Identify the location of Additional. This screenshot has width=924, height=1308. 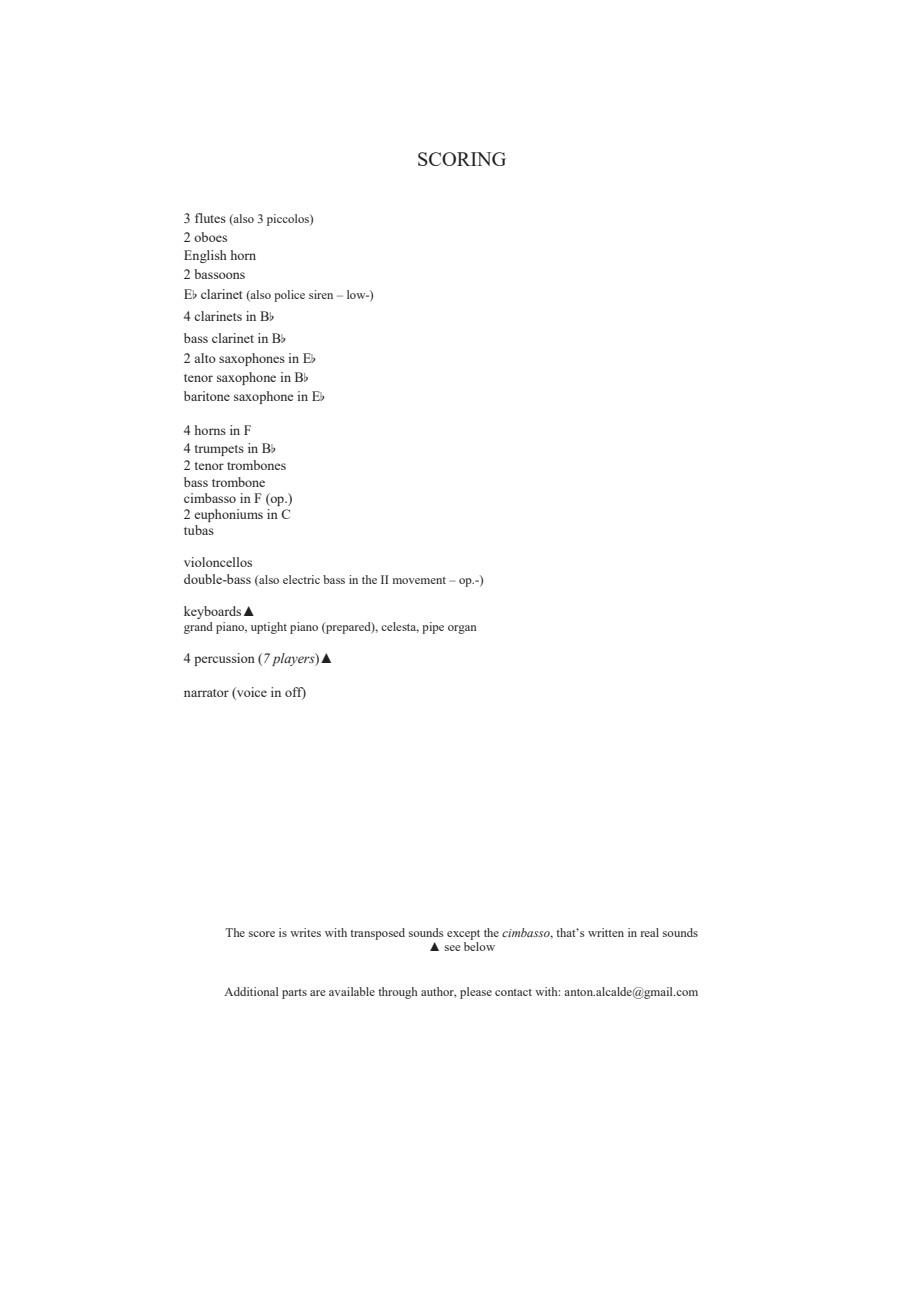
(251, 991).
